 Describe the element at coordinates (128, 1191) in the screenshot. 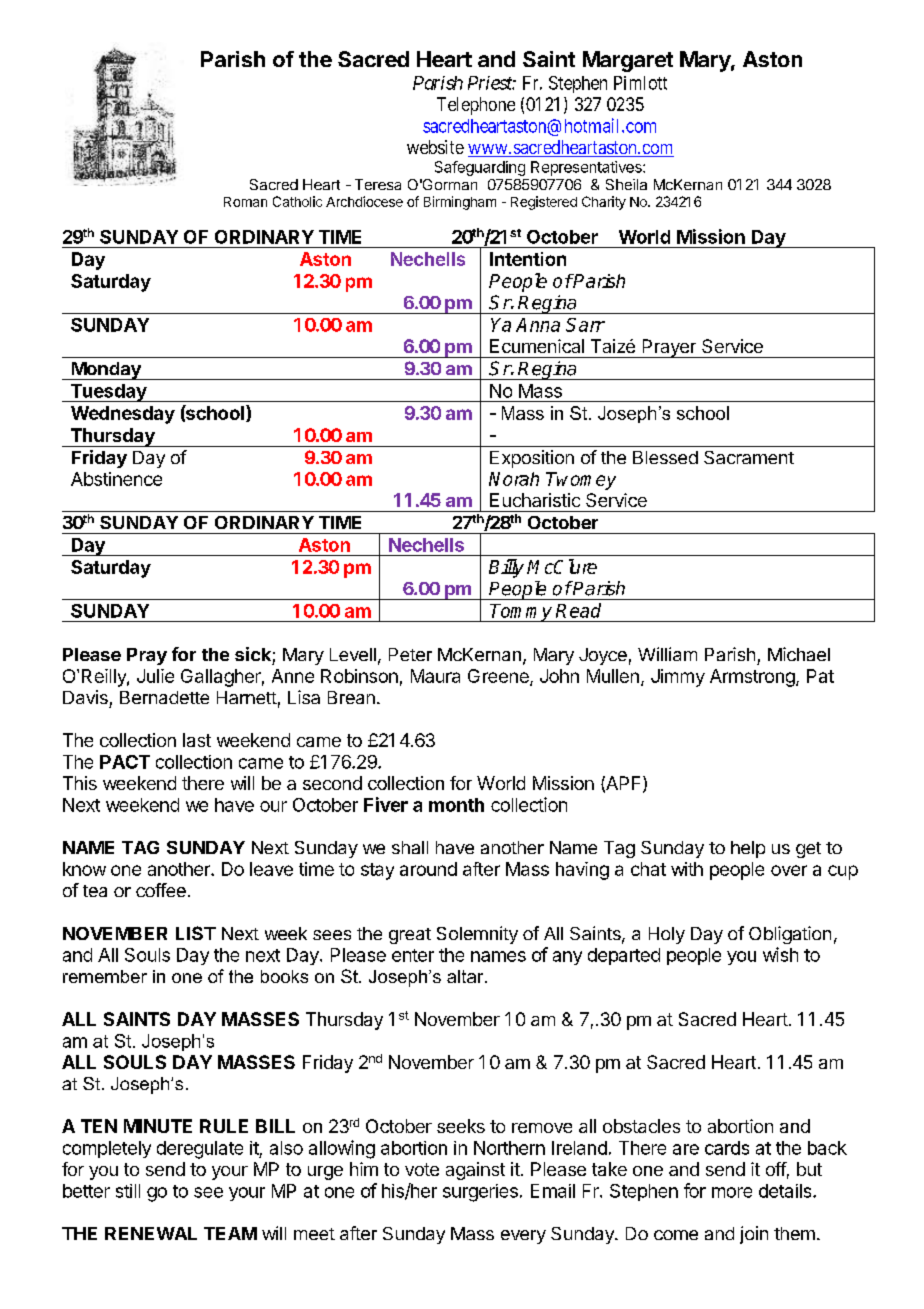

I see `still` at that location.
